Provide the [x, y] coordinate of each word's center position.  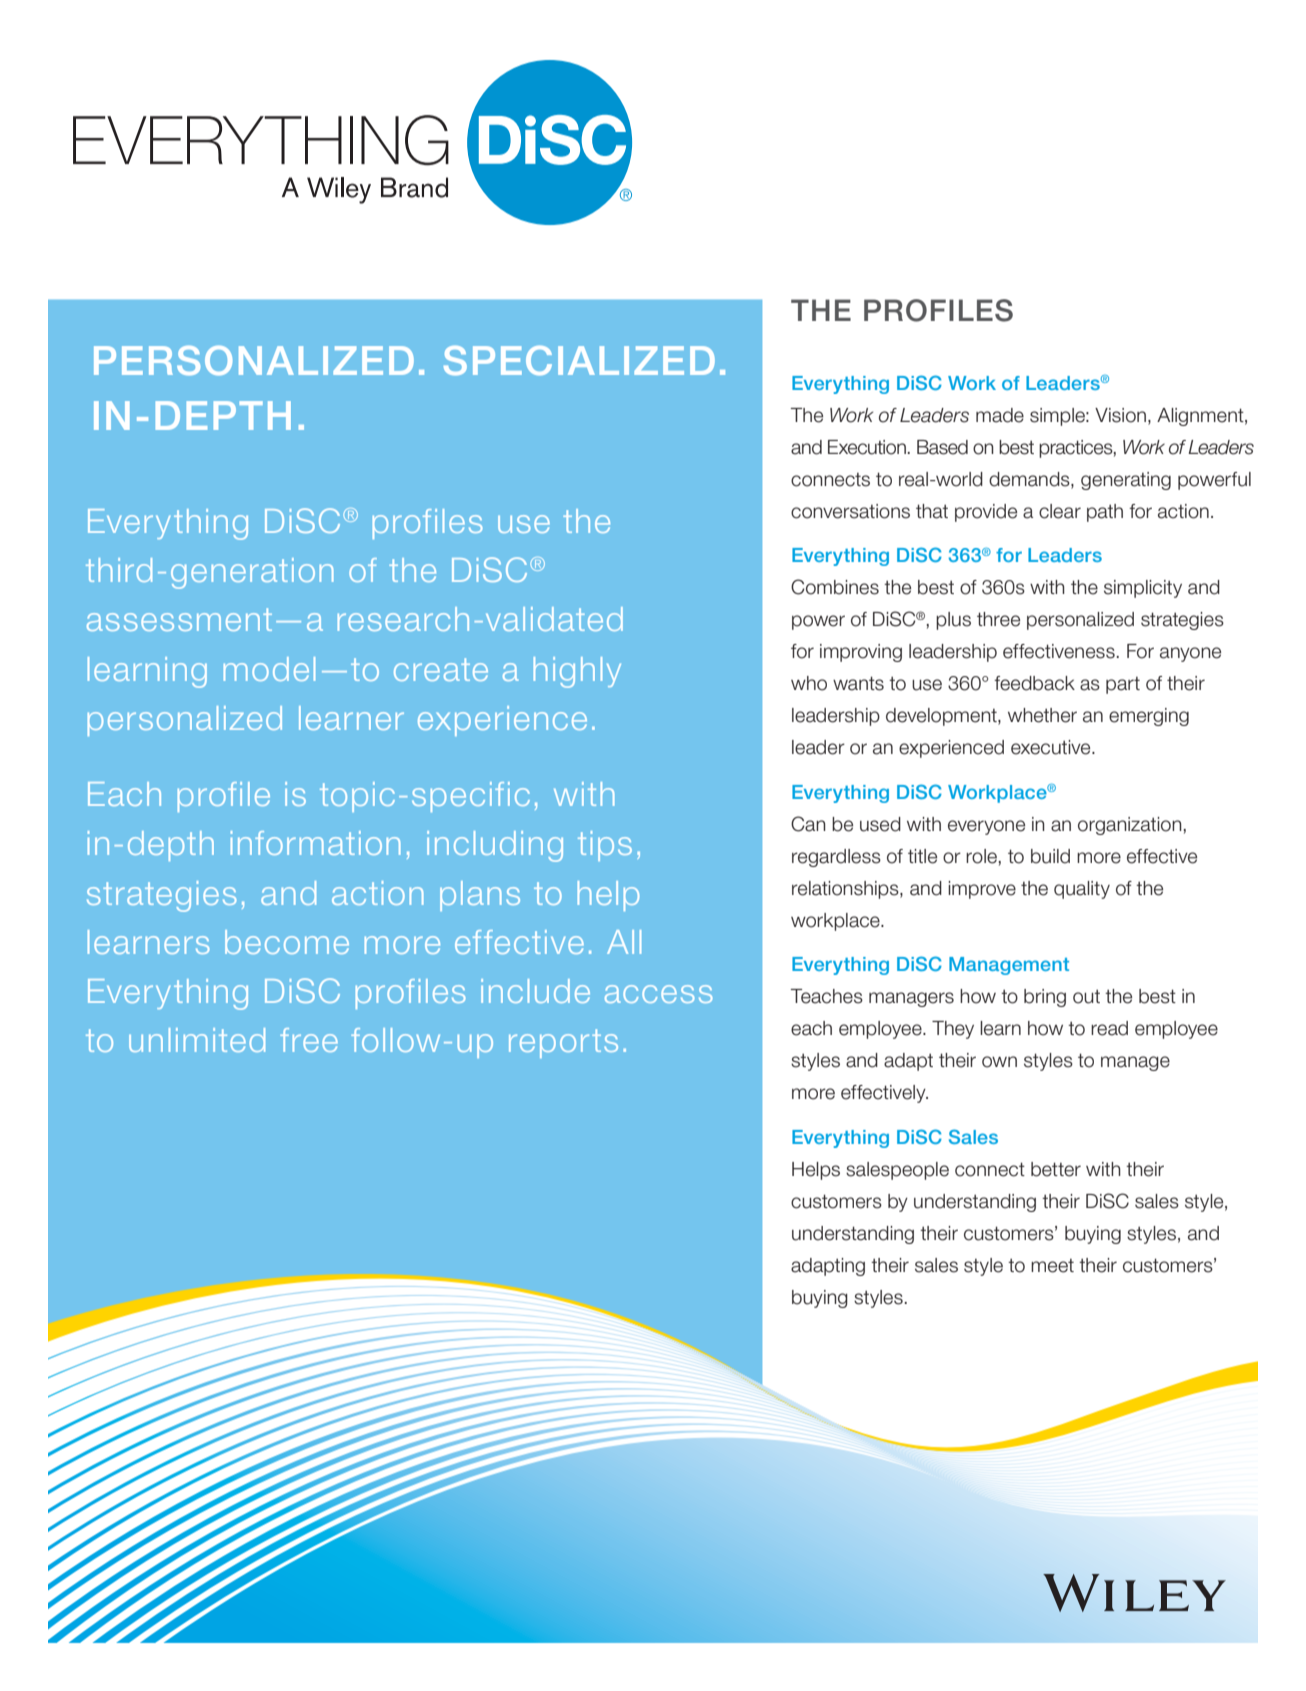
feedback [1034, 683]
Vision [1120, 415]
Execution [867, 447]
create [441, 669]
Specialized [579, 361]
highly [577, 672]
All [624, 942]
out [1086, 997]
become [287, 942]
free [309, 1040]
